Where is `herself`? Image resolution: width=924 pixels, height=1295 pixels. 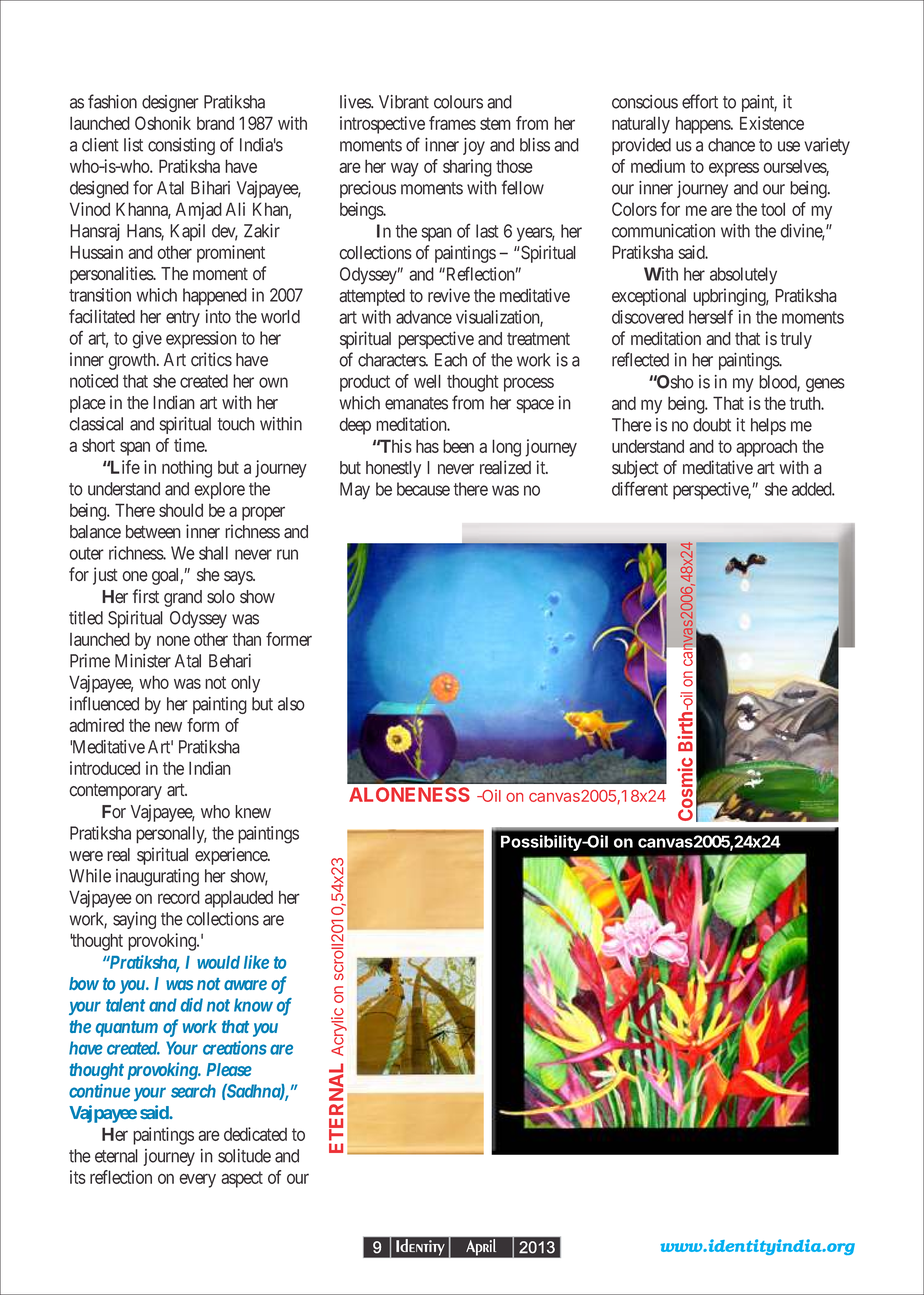 herself is located at coordinates (711, 317).
